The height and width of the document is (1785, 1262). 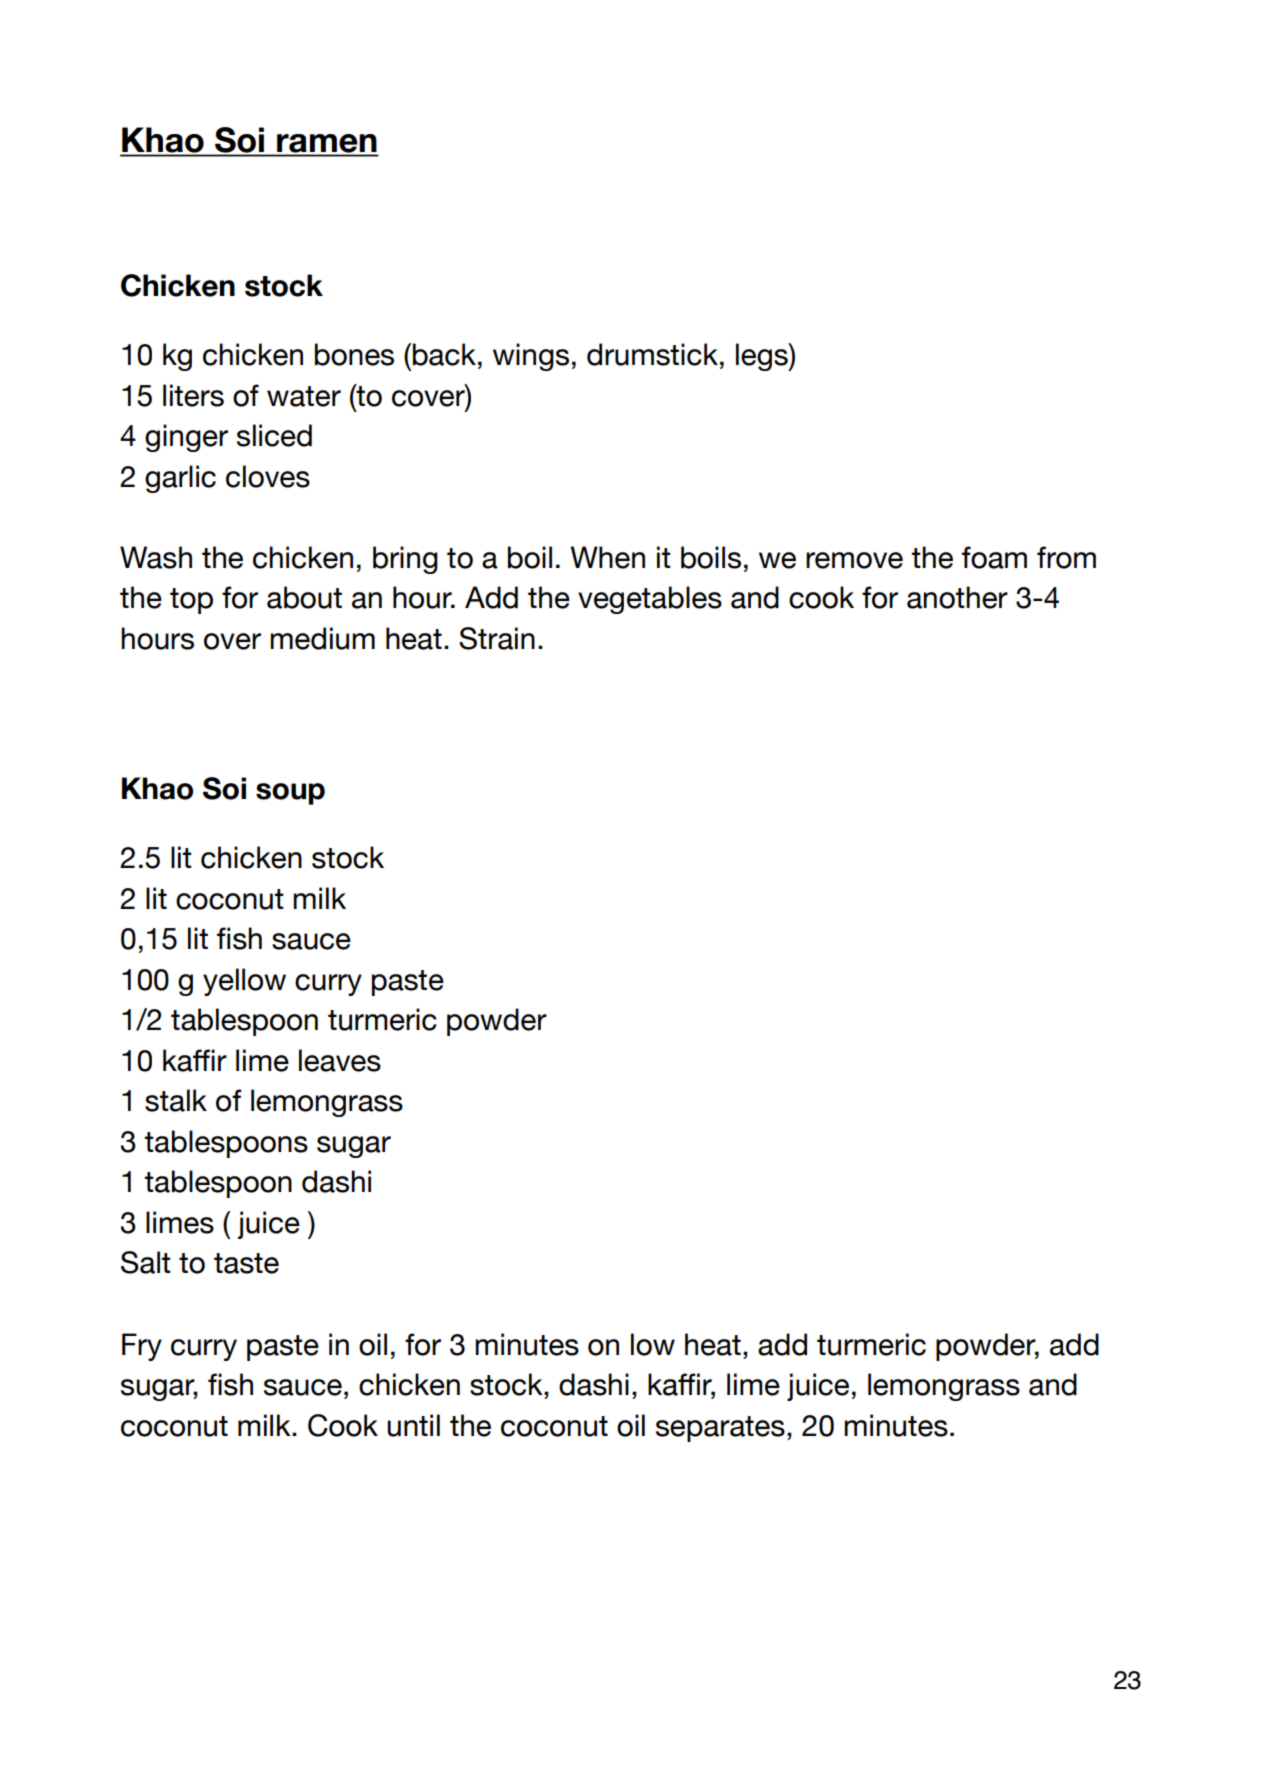 What do you see at coordinates (994, 557) in the document?
I see `foam` at bounding box center [994, 557].
